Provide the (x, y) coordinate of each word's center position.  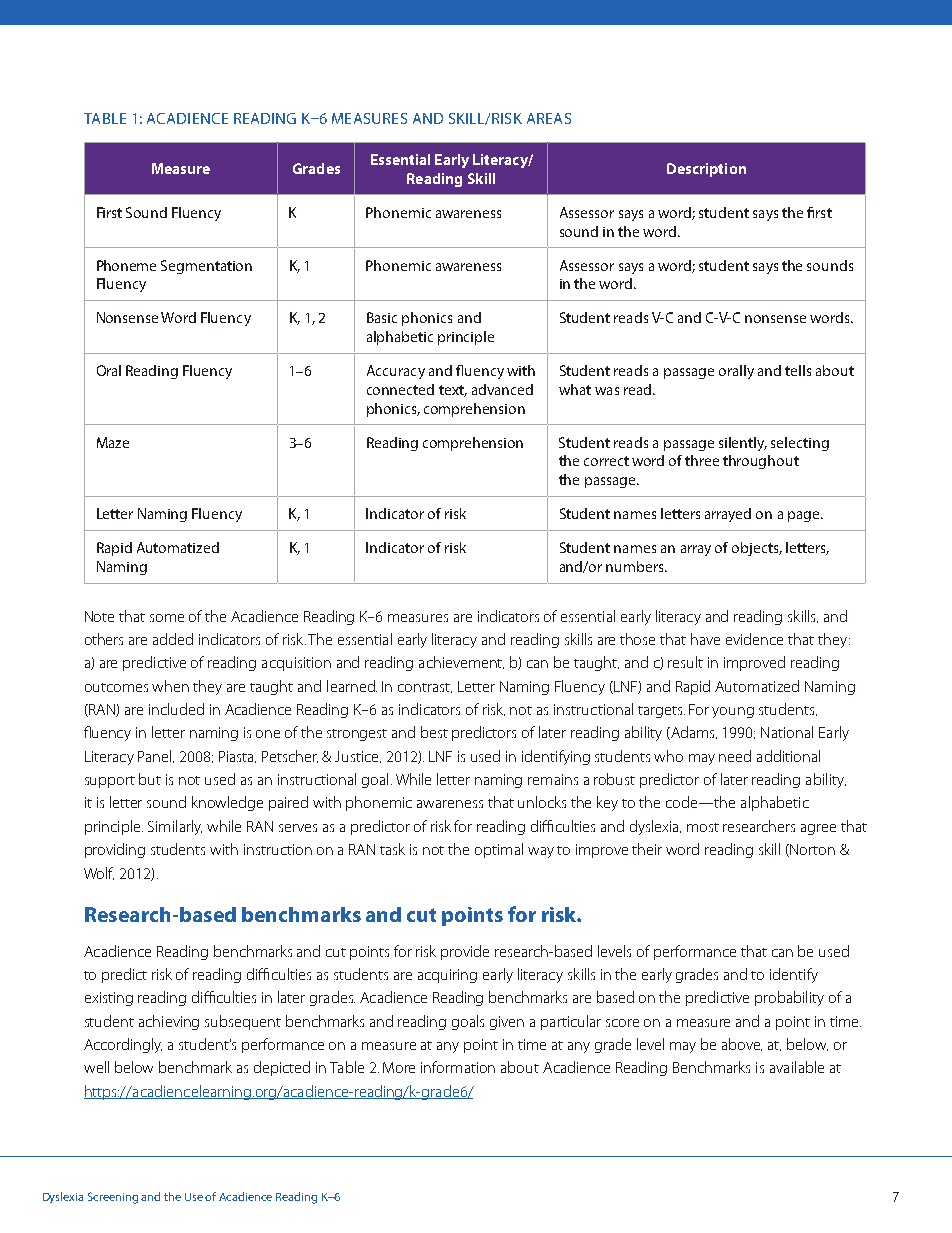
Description (706, 170)
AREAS (549, 118)
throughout (761, 462)
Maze (113, 442)
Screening (113, 1198)
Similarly (175, 827)
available (797, 1067)
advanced (502, 389)
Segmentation (206, 267)
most (703, 827)
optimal (499, 850)
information (458, 1067)
